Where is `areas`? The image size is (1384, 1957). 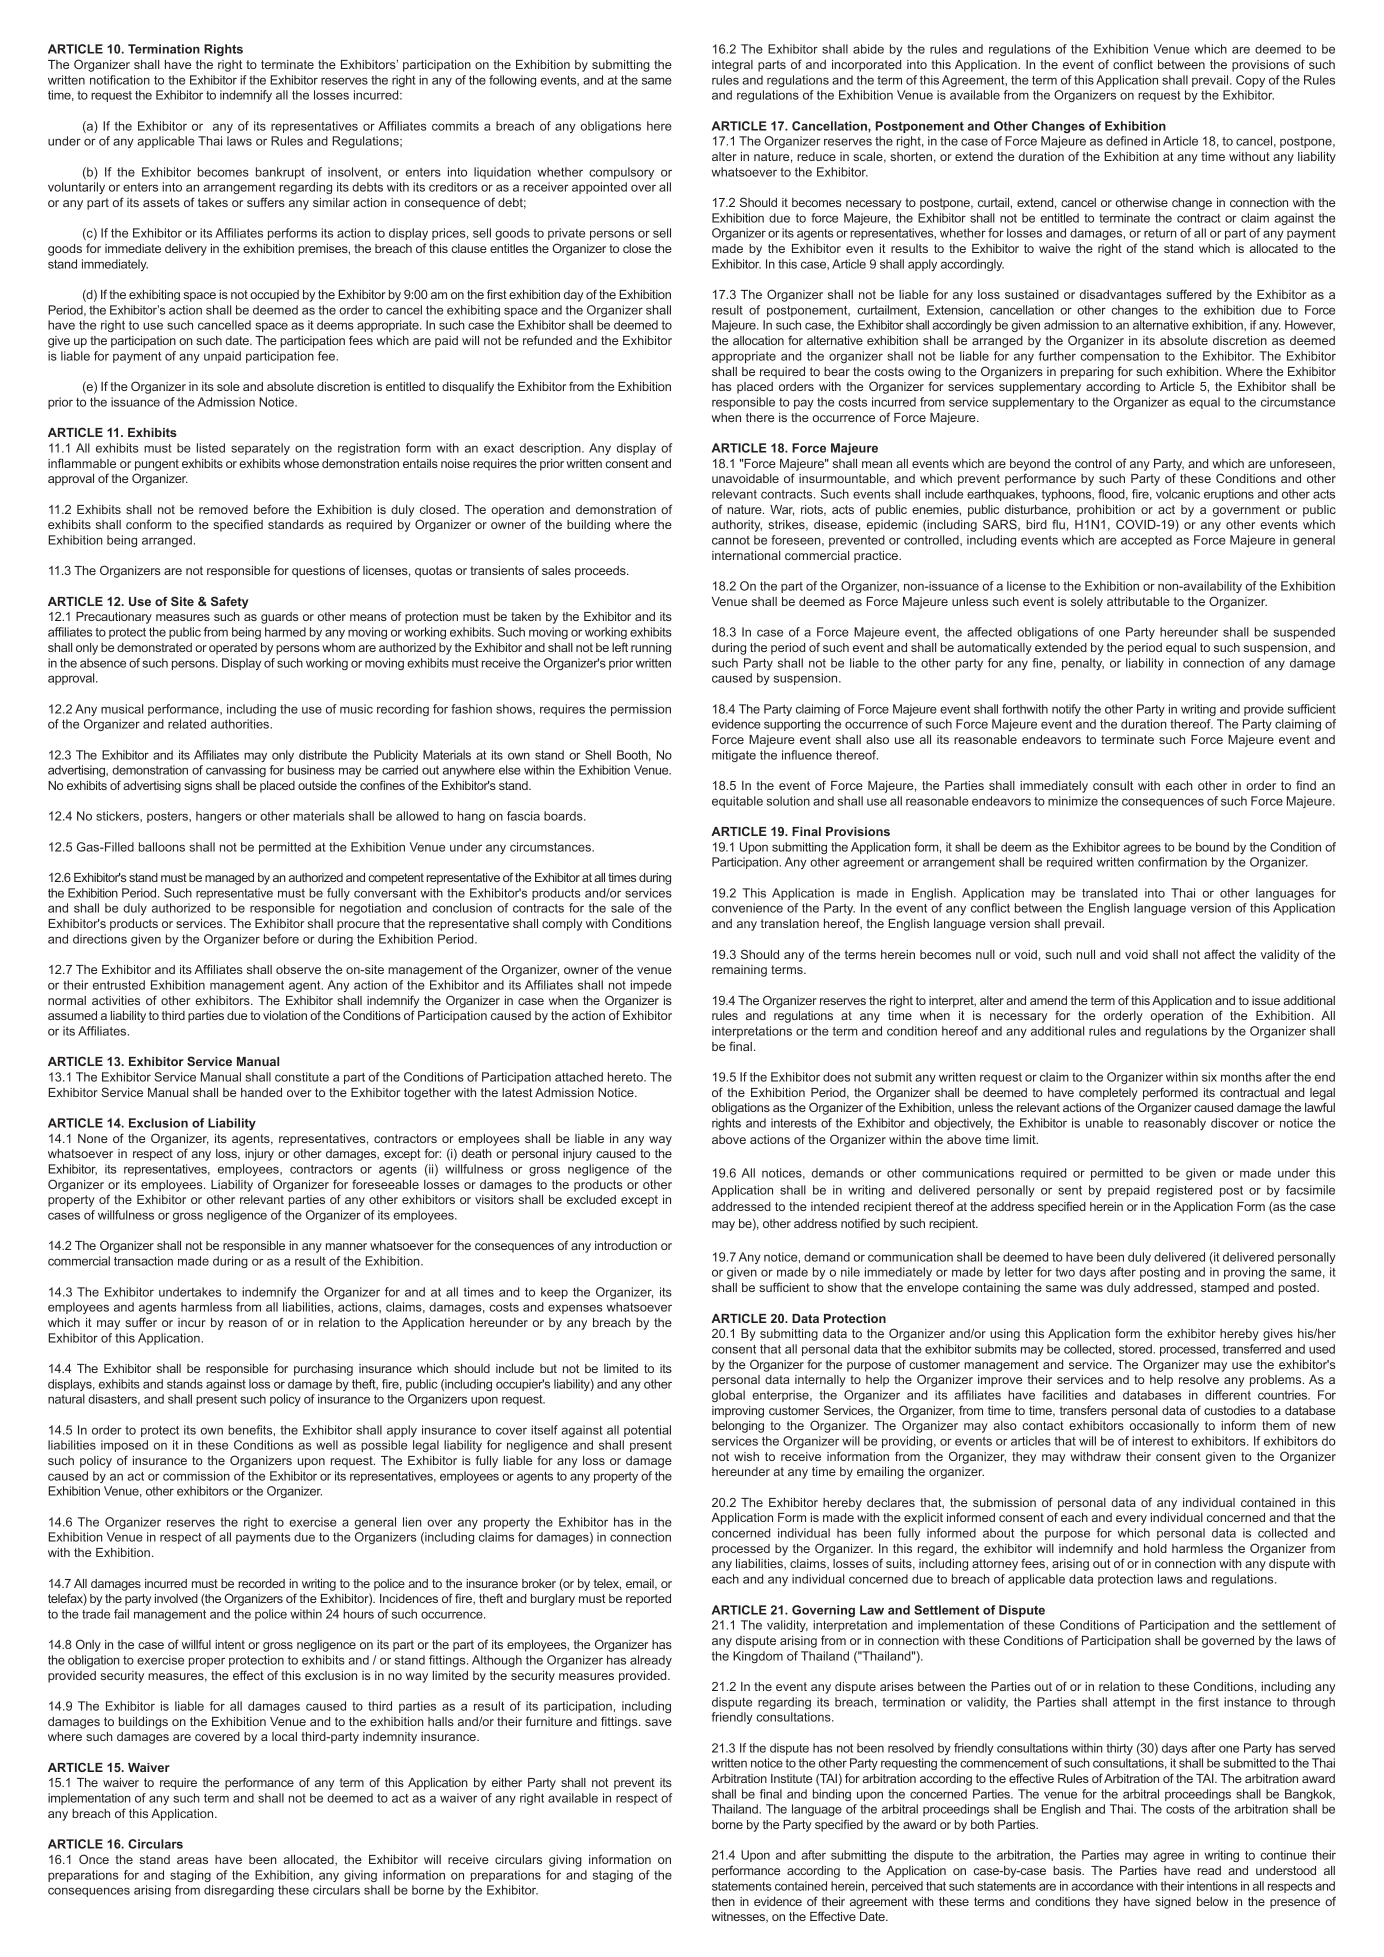 areas is located at coordinates (192, 1860).
